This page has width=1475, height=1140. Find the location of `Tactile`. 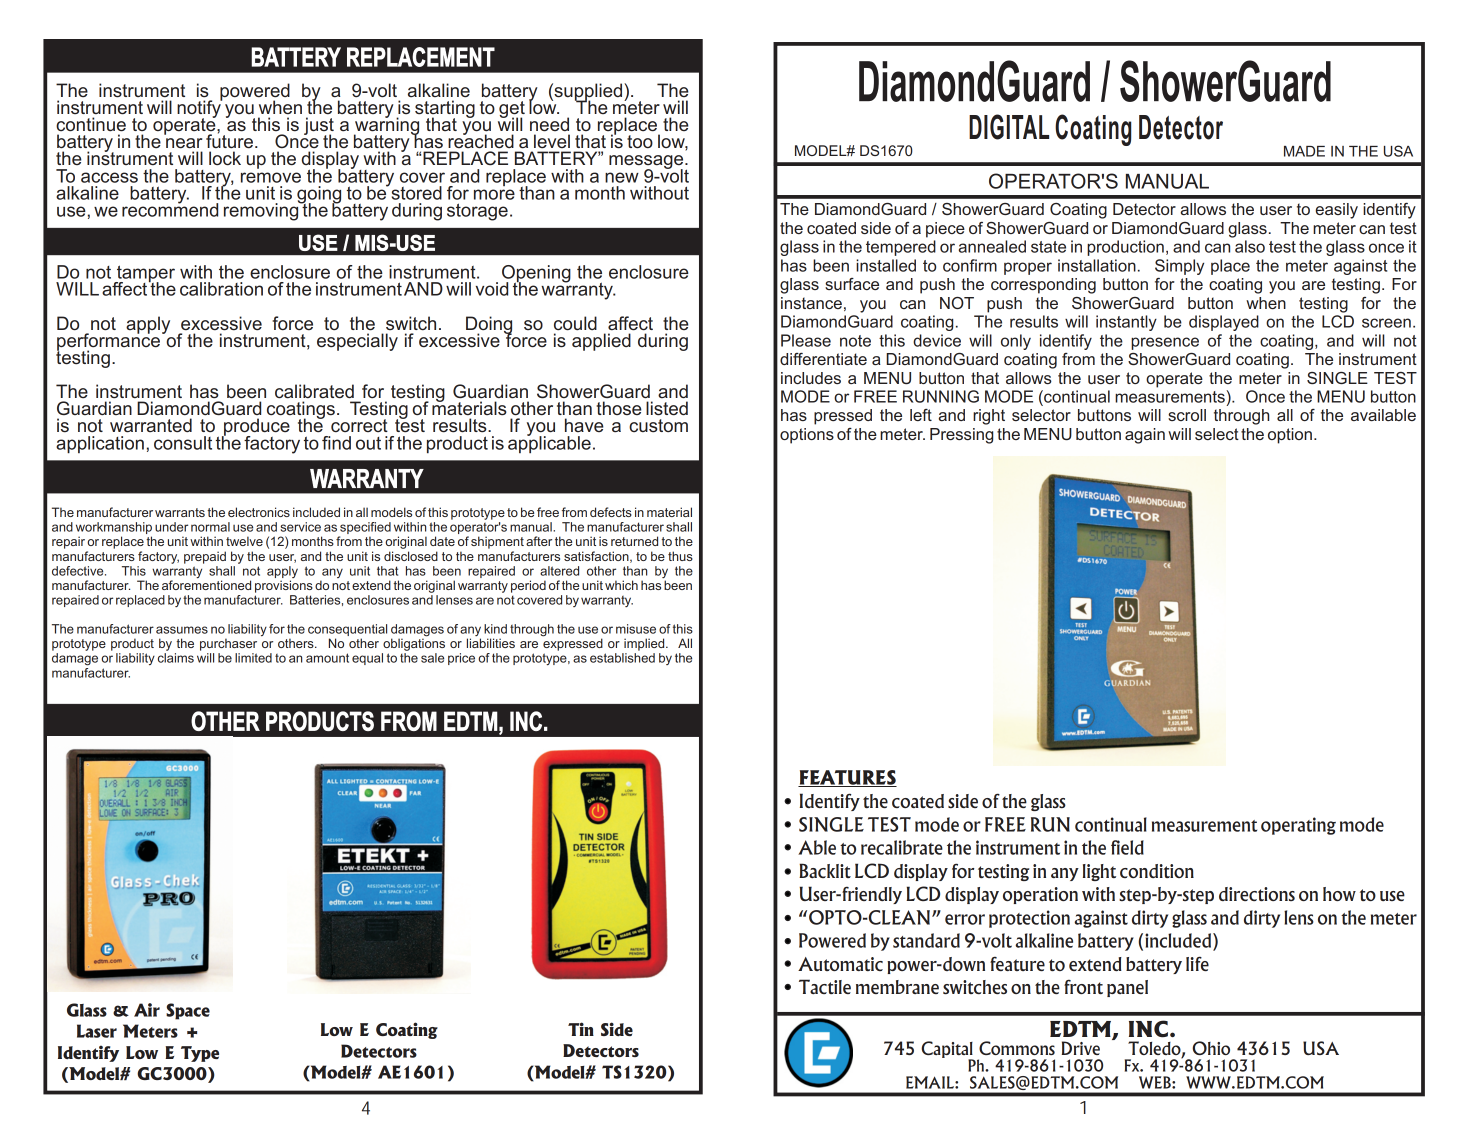

Tactile is located at coordinates (825, 986).
